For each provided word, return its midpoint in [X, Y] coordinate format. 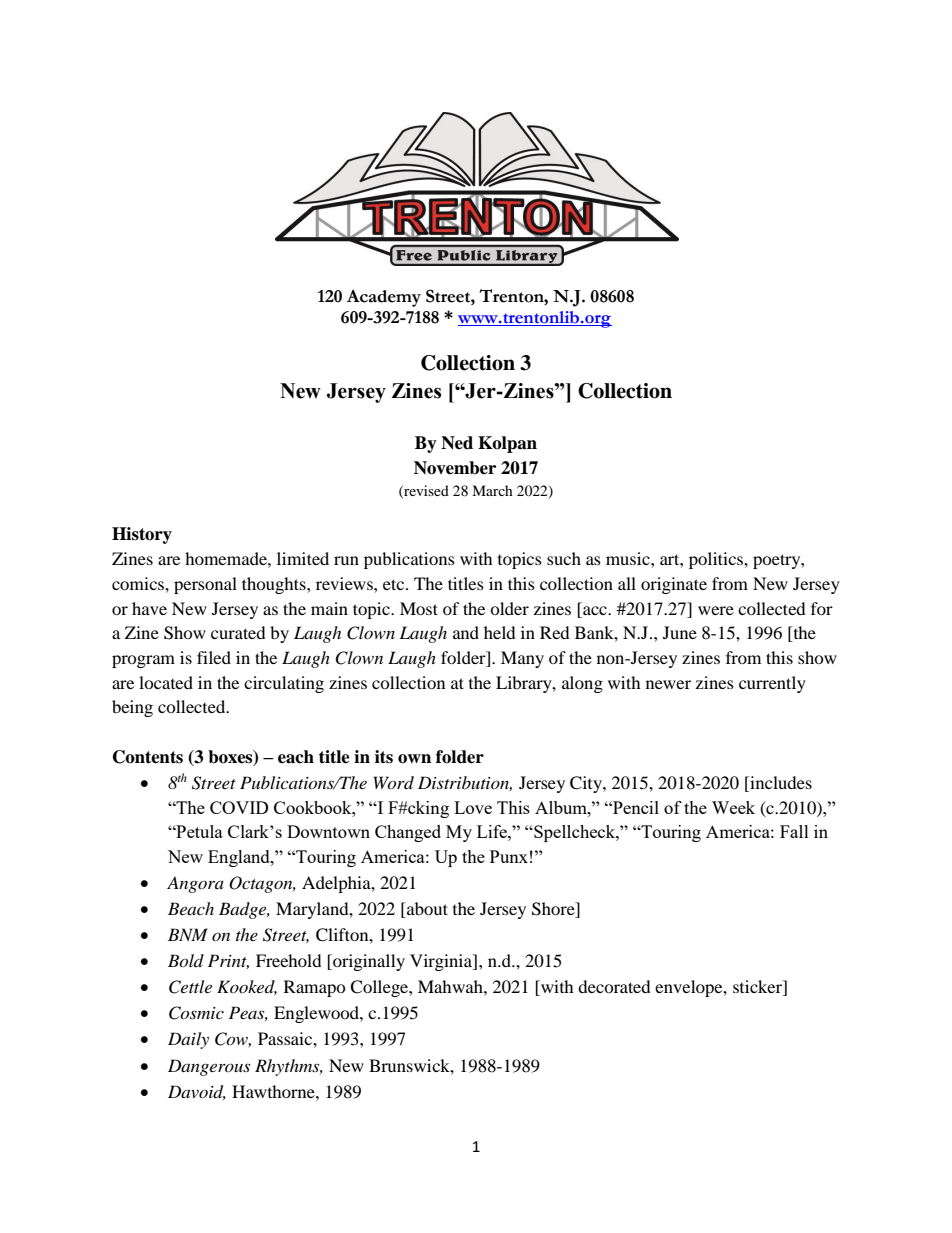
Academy [384, 298]
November [455, 468]
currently [772, 684]
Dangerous [209, 1067]
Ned [457, 443]
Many [522, 659]
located [166, 682]
